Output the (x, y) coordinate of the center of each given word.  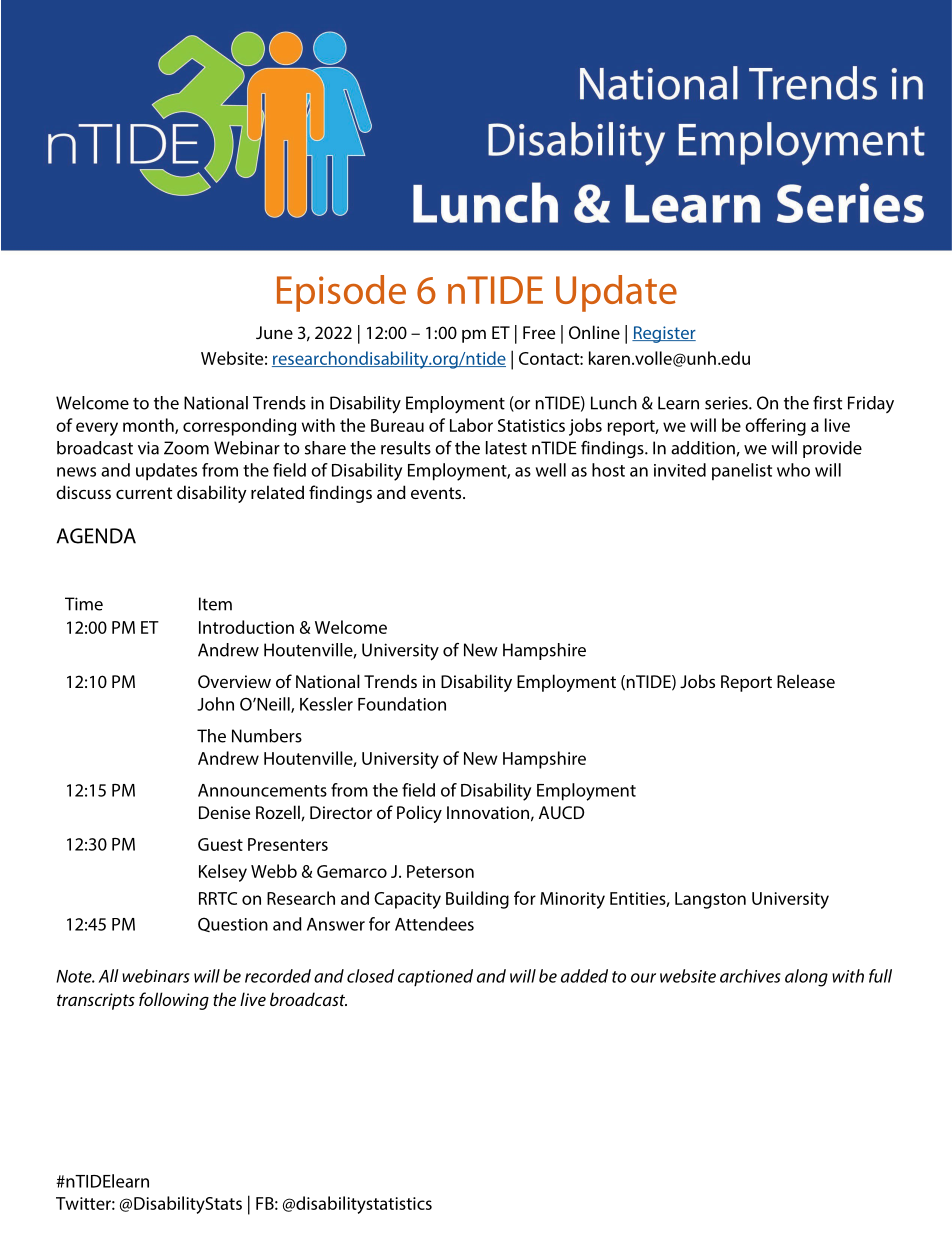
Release (806, 681)
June (274, 332)
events (437, 493)
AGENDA (96, 536)
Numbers (267, 736)
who (793, 470)
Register (664, 334)
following (174, 1001)
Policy (419, 814)
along (806, 978)
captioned (435, 978)
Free (539, 332)
